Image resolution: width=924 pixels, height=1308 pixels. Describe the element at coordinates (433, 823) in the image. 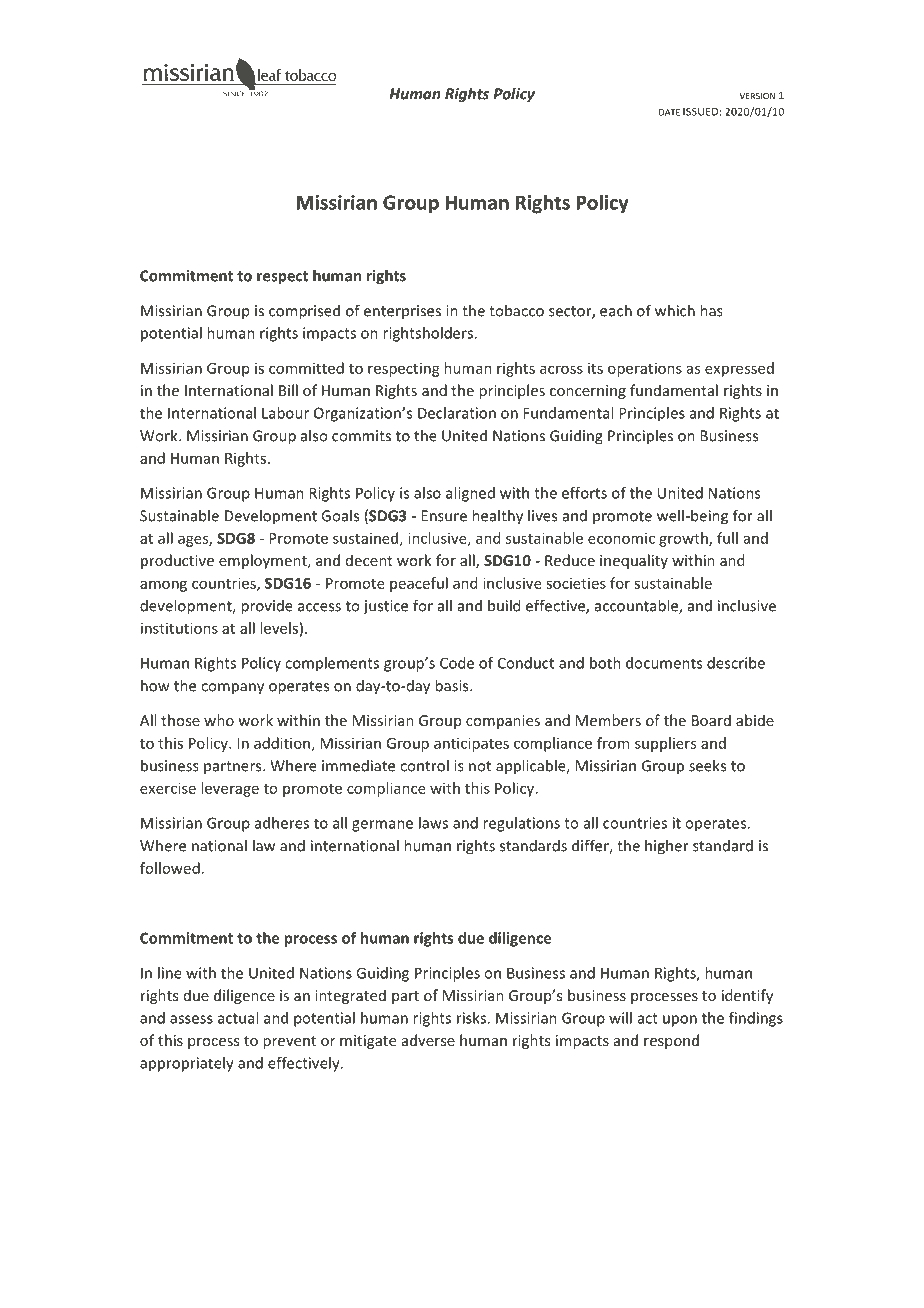

I see `laws` at that location.
